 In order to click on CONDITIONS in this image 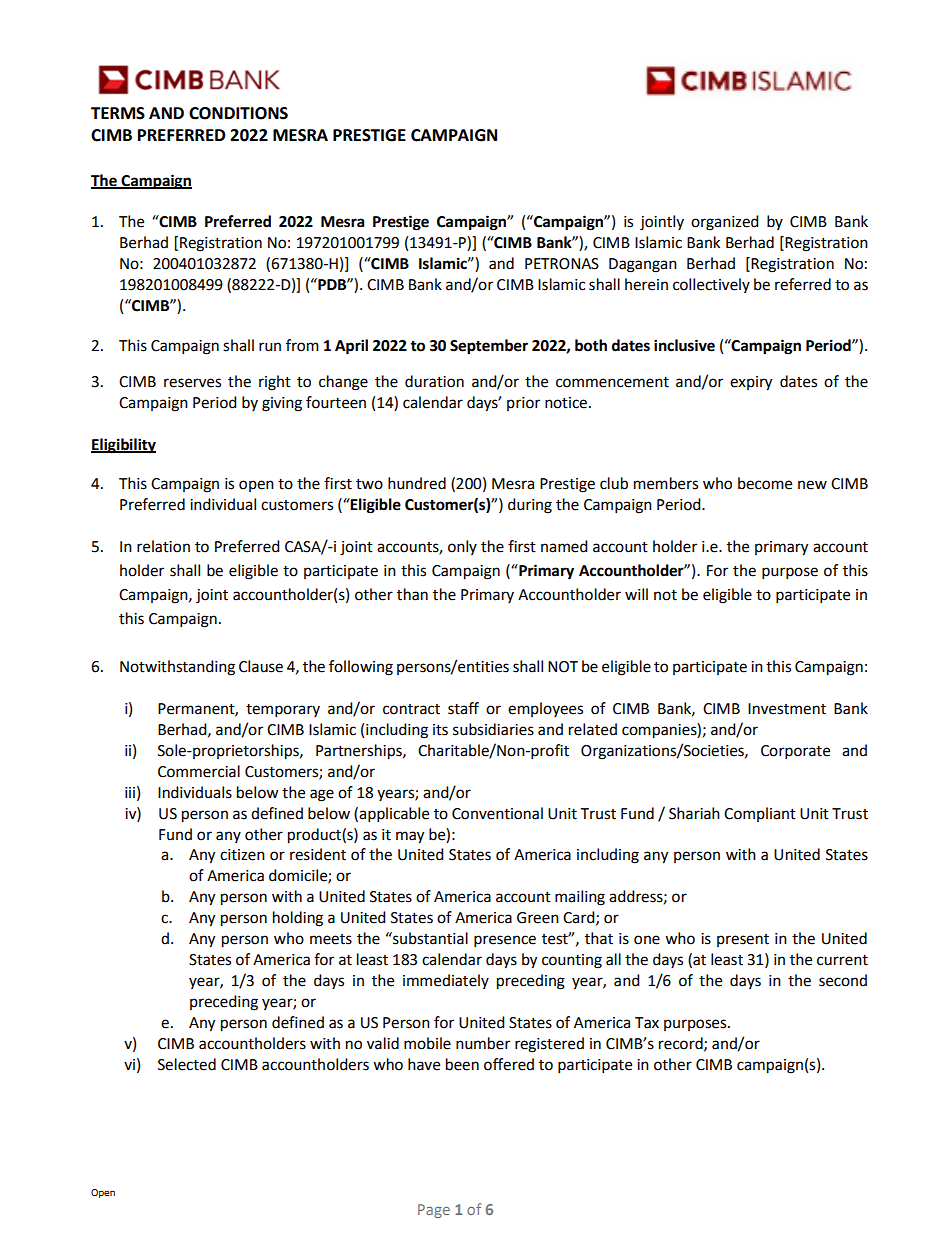, I will do `click(238, 113)`.
